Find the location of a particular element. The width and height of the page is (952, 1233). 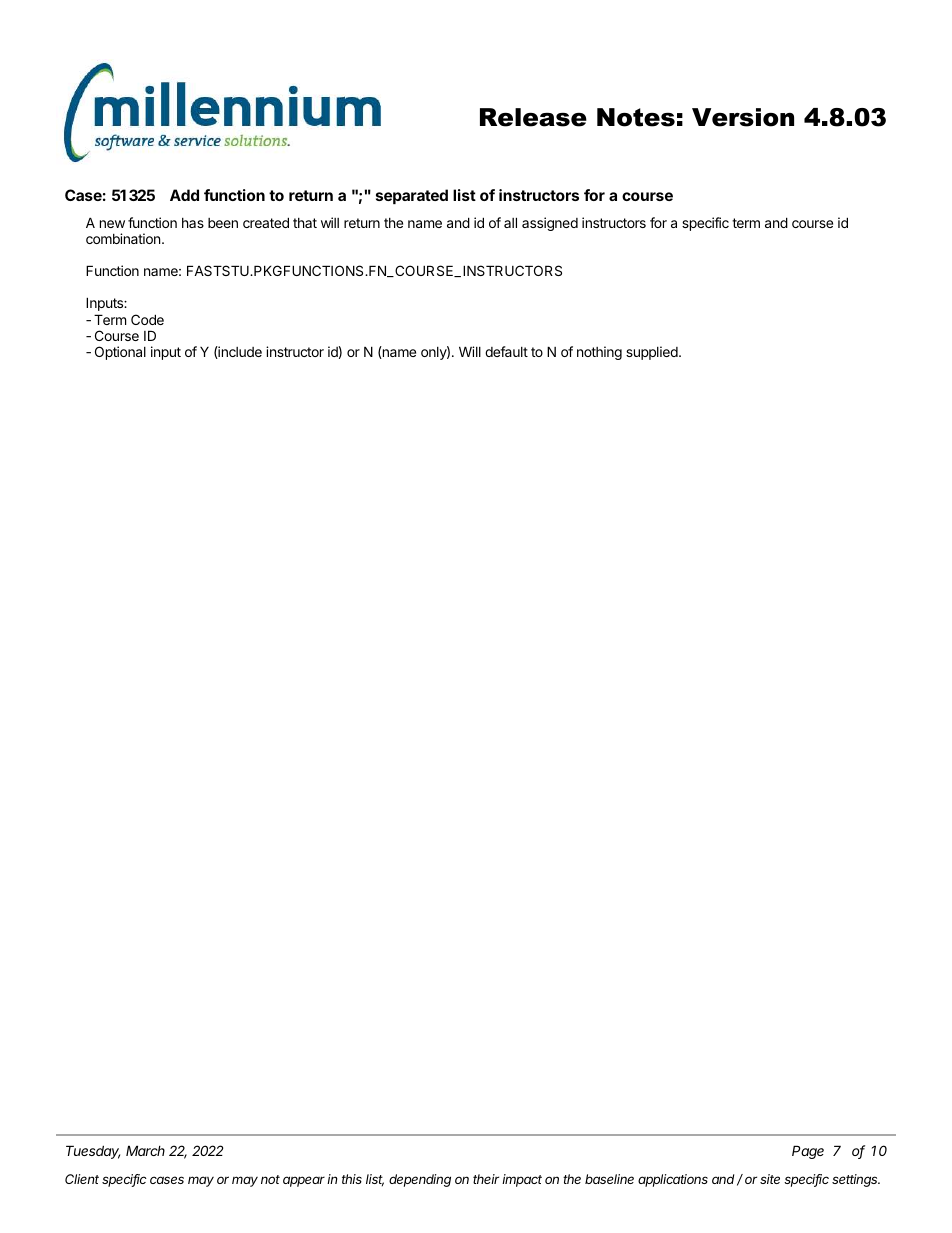

site is located at coordinates (770, 1179).
